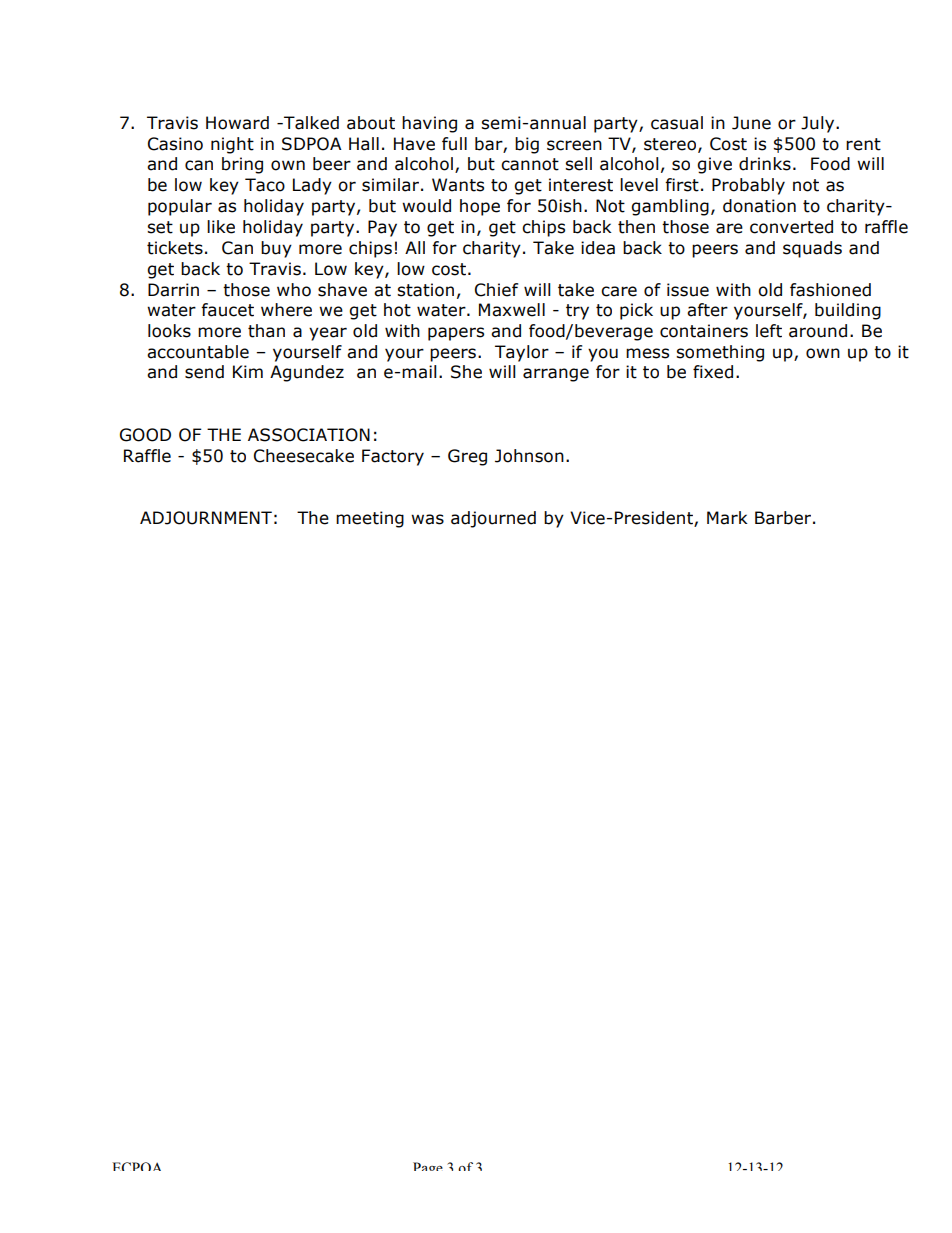 Image resolution: width=952 pixels, height=1233 pixels. Describe the element at coordinates (751, 123) in the screenshot. I see `June` at that location.
